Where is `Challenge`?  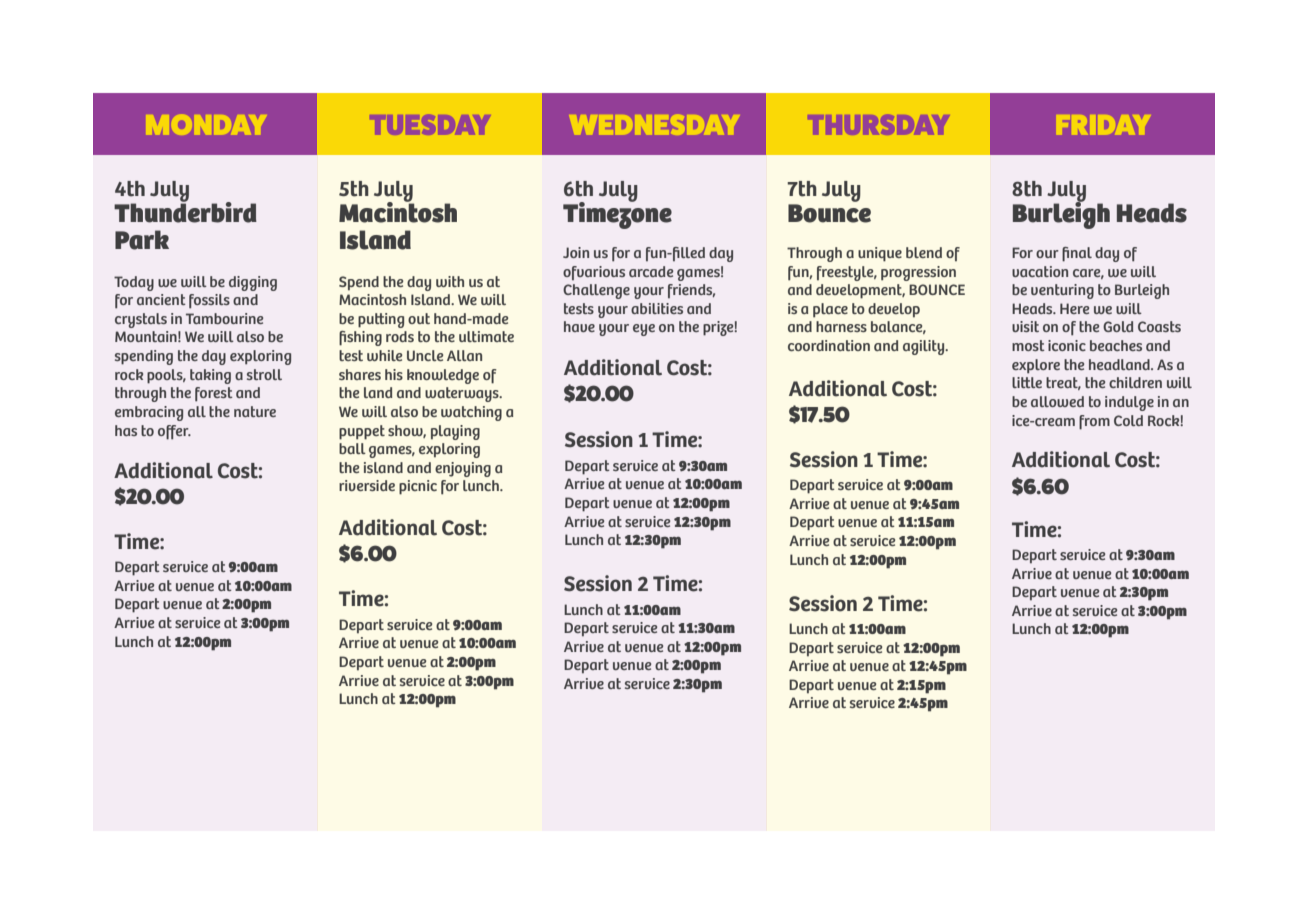
Challenge is located at coordinates (596, 291).
